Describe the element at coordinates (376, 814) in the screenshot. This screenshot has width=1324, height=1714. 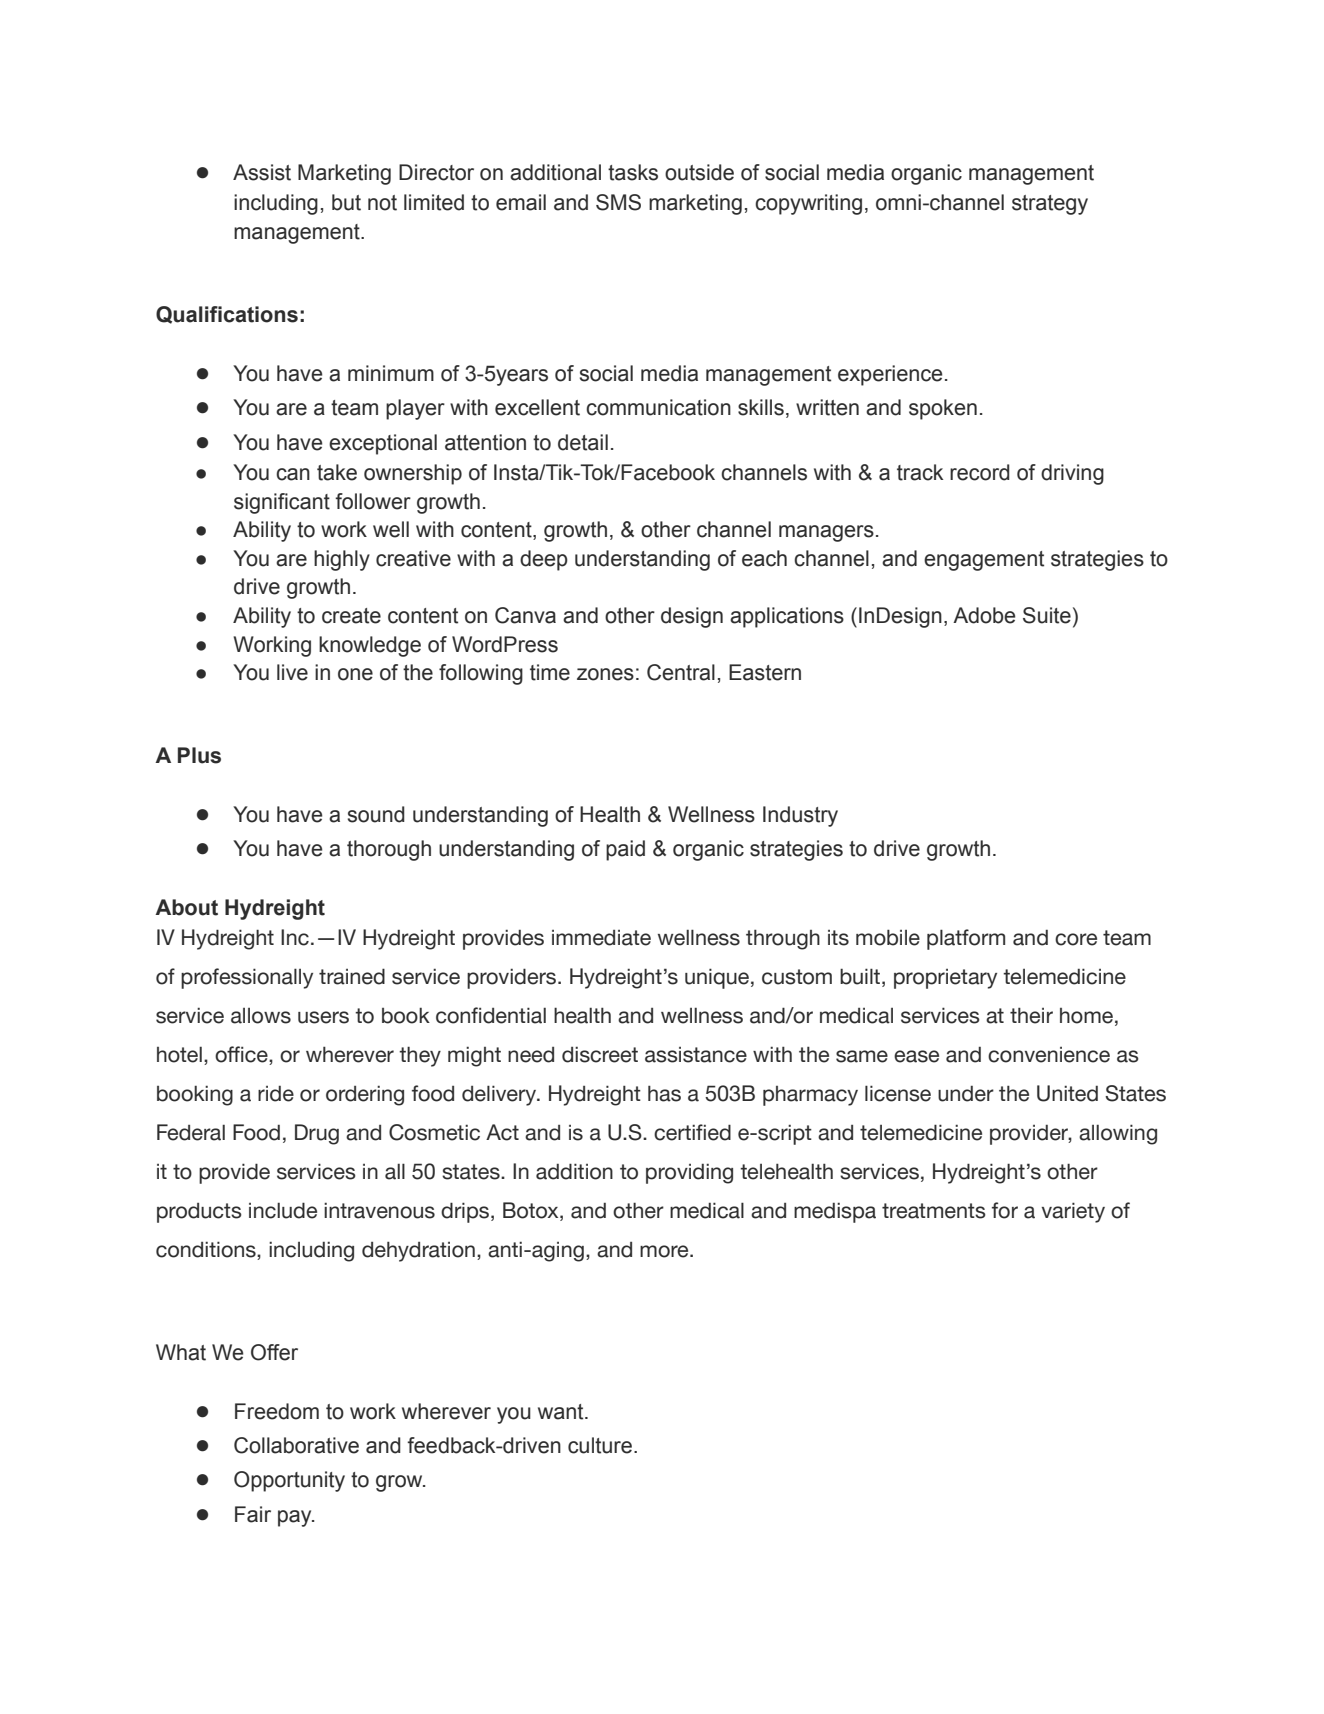
I see `sound` at that location.
